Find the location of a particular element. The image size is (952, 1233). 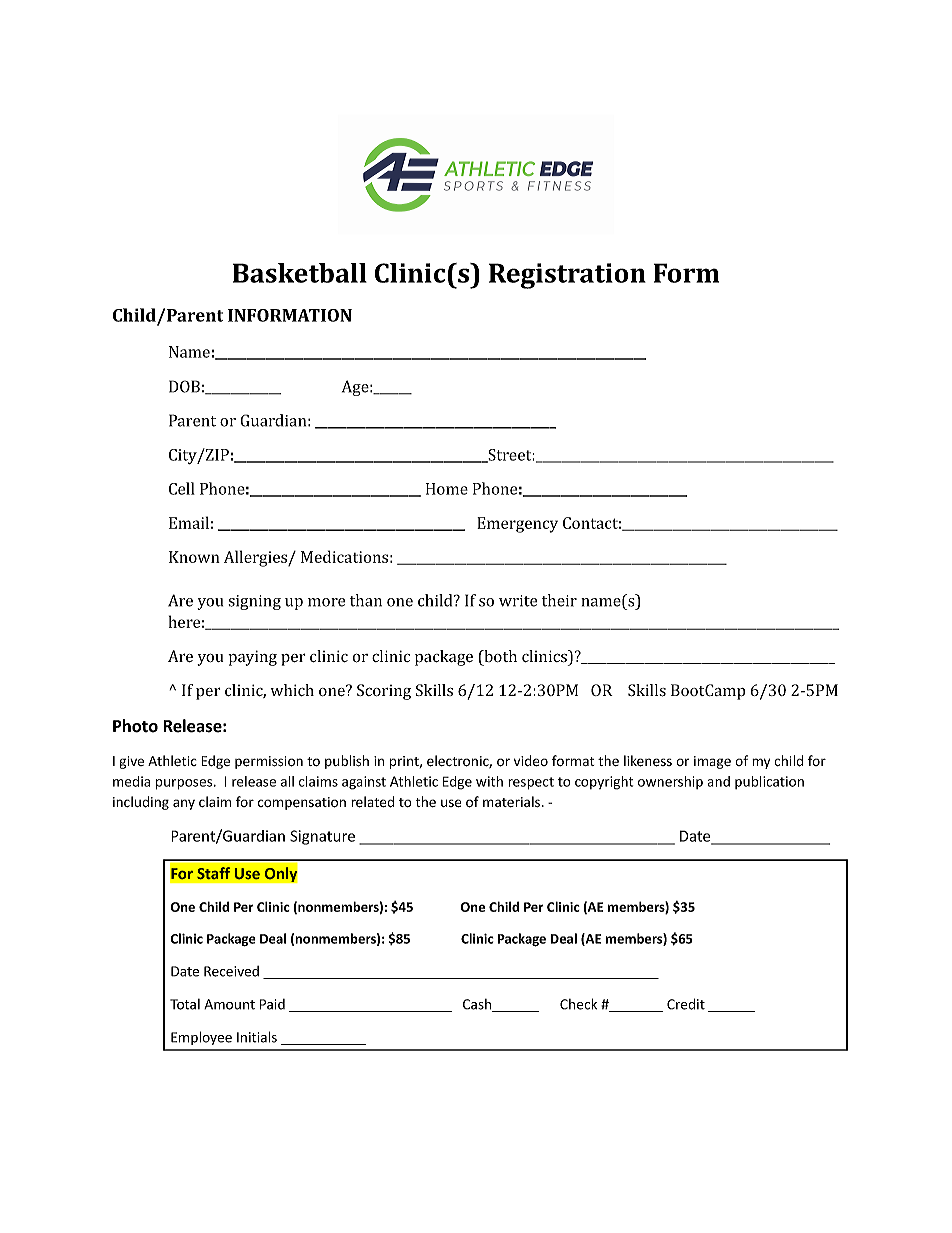

ownership is located at coordinates (670, 782).
